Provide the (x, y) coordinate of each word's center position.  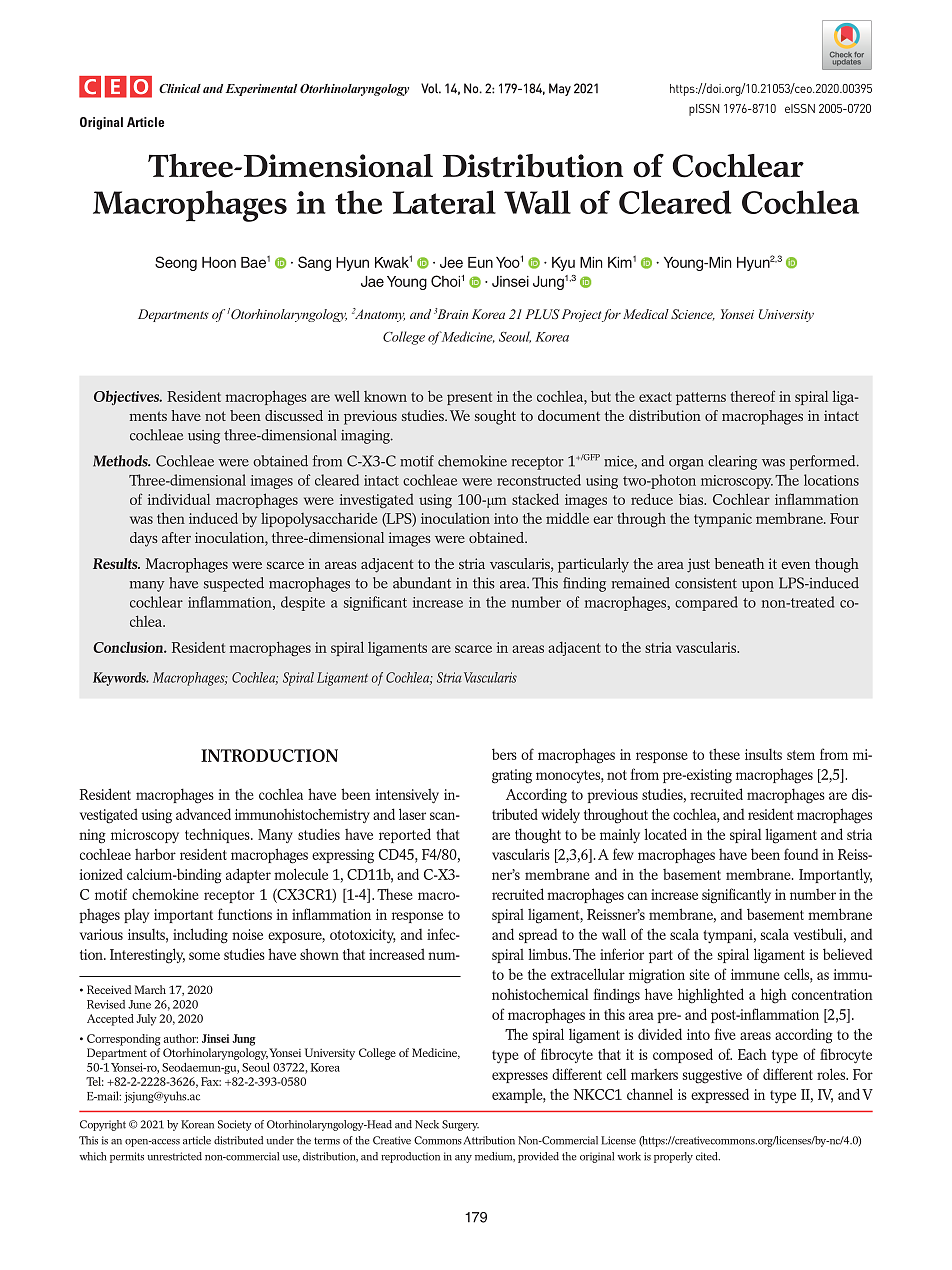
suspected (234, 584)
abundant (422, 583)
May (560, 89)
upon (758, 586)
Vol (431, 88)
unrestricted (174, 1156)
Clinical (180, 88)
